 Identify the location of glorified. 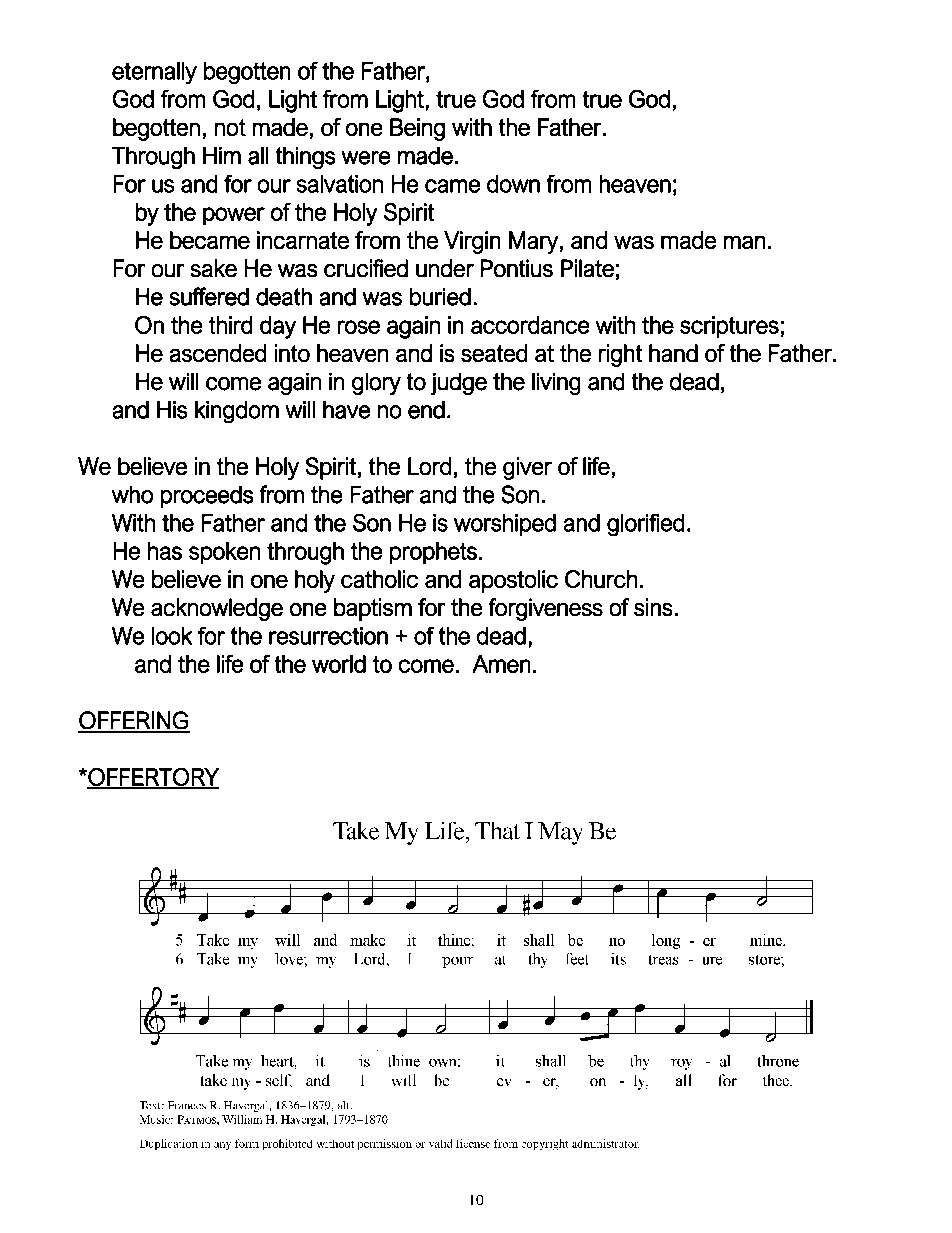
(645, 525).
